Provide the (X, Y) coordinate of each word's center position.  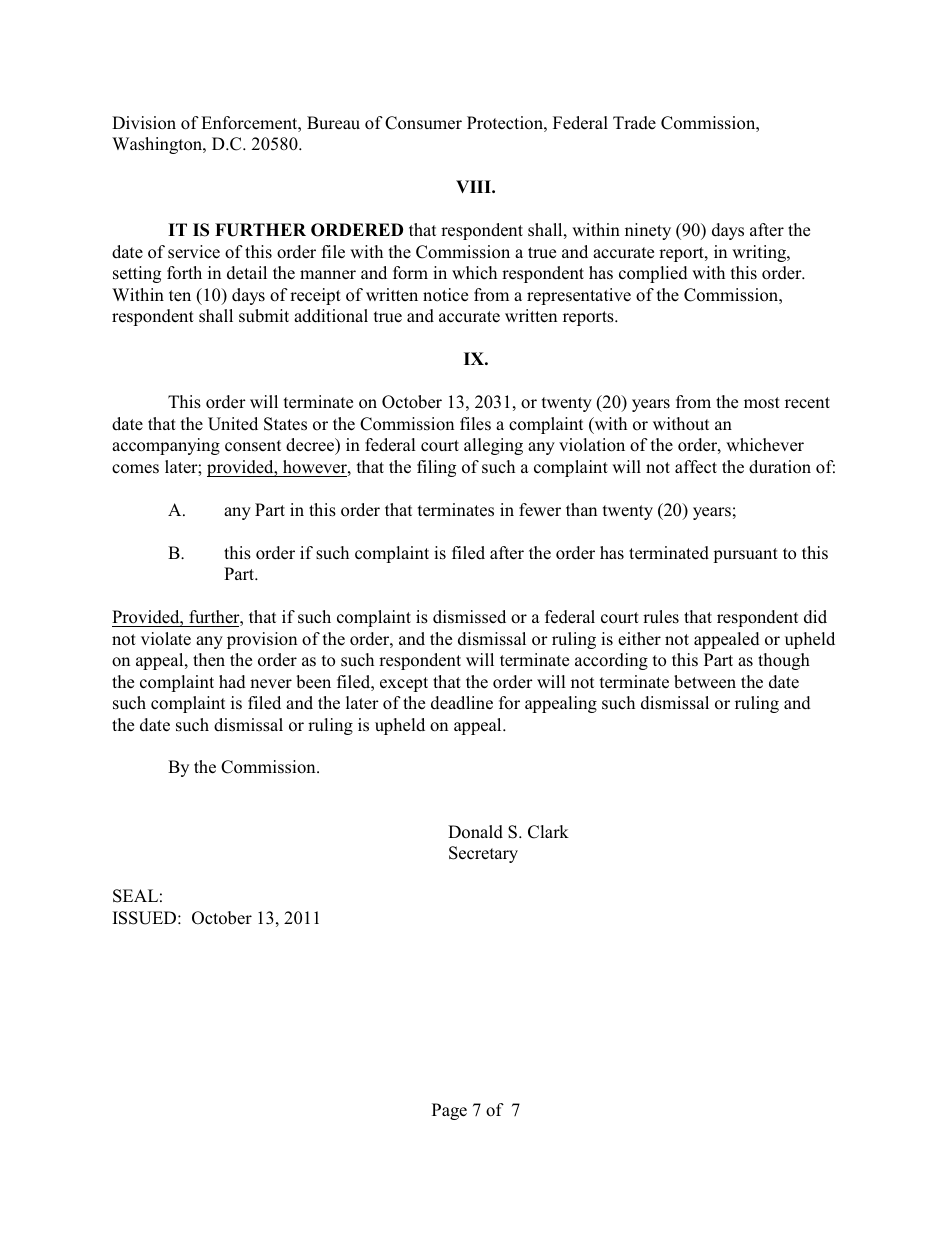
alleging (493, 446)
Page (449, 1111)
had (232, 682)
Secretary (483, 854)
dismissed (469, 617)
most (762, 403)
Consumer (423, 123)
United (233, 424)
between (705, 682)
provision (262, 640)
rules (661, 617)
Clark (548, 832)
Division (144, 123)
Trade (634, 123)
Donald (475, 832)
